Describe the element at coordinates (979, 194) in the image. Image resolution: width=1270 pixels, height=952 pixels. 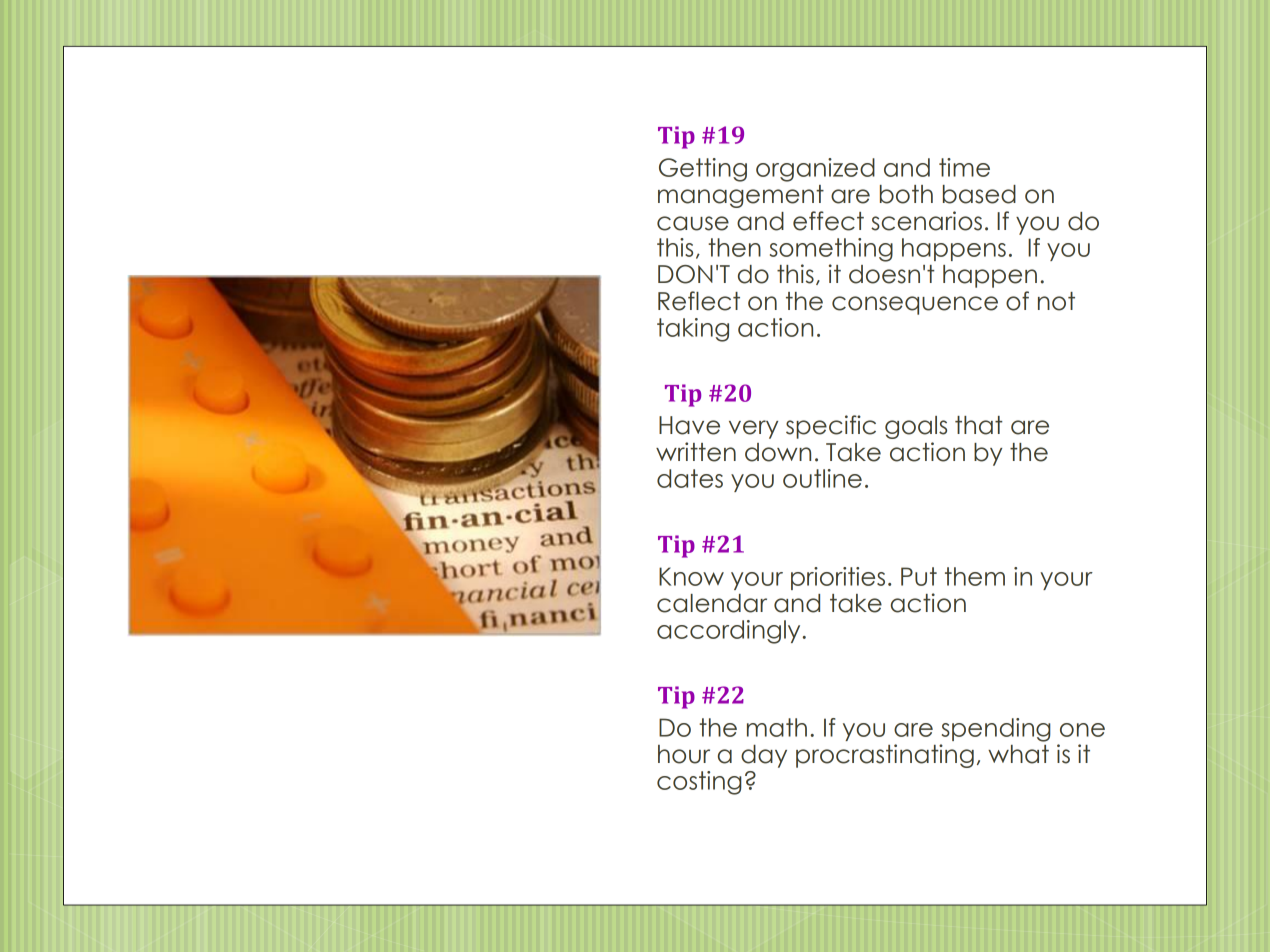
I see `based` at that location.
